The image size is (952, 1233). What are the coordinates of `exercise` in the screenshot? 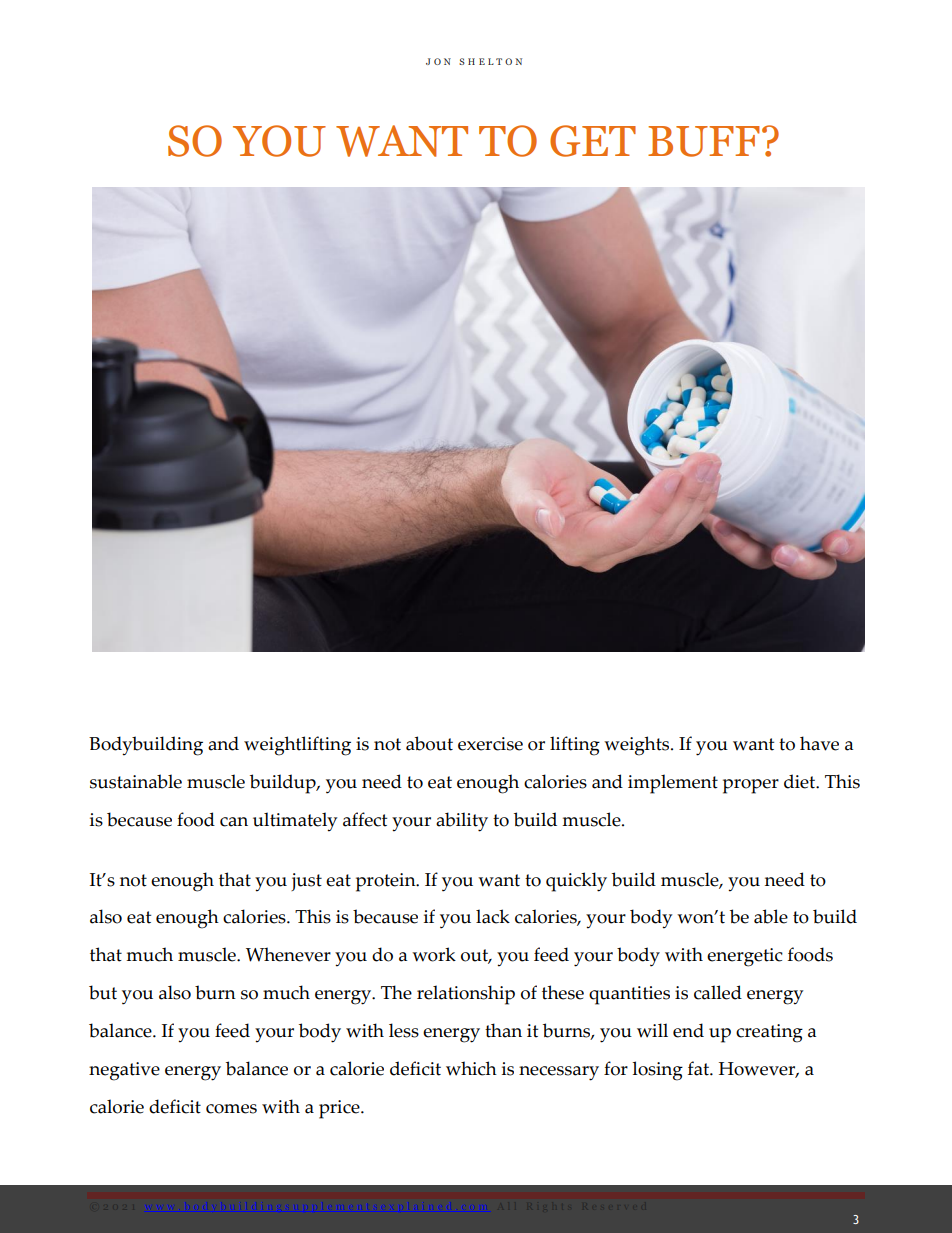 It's located at (490, 744).
